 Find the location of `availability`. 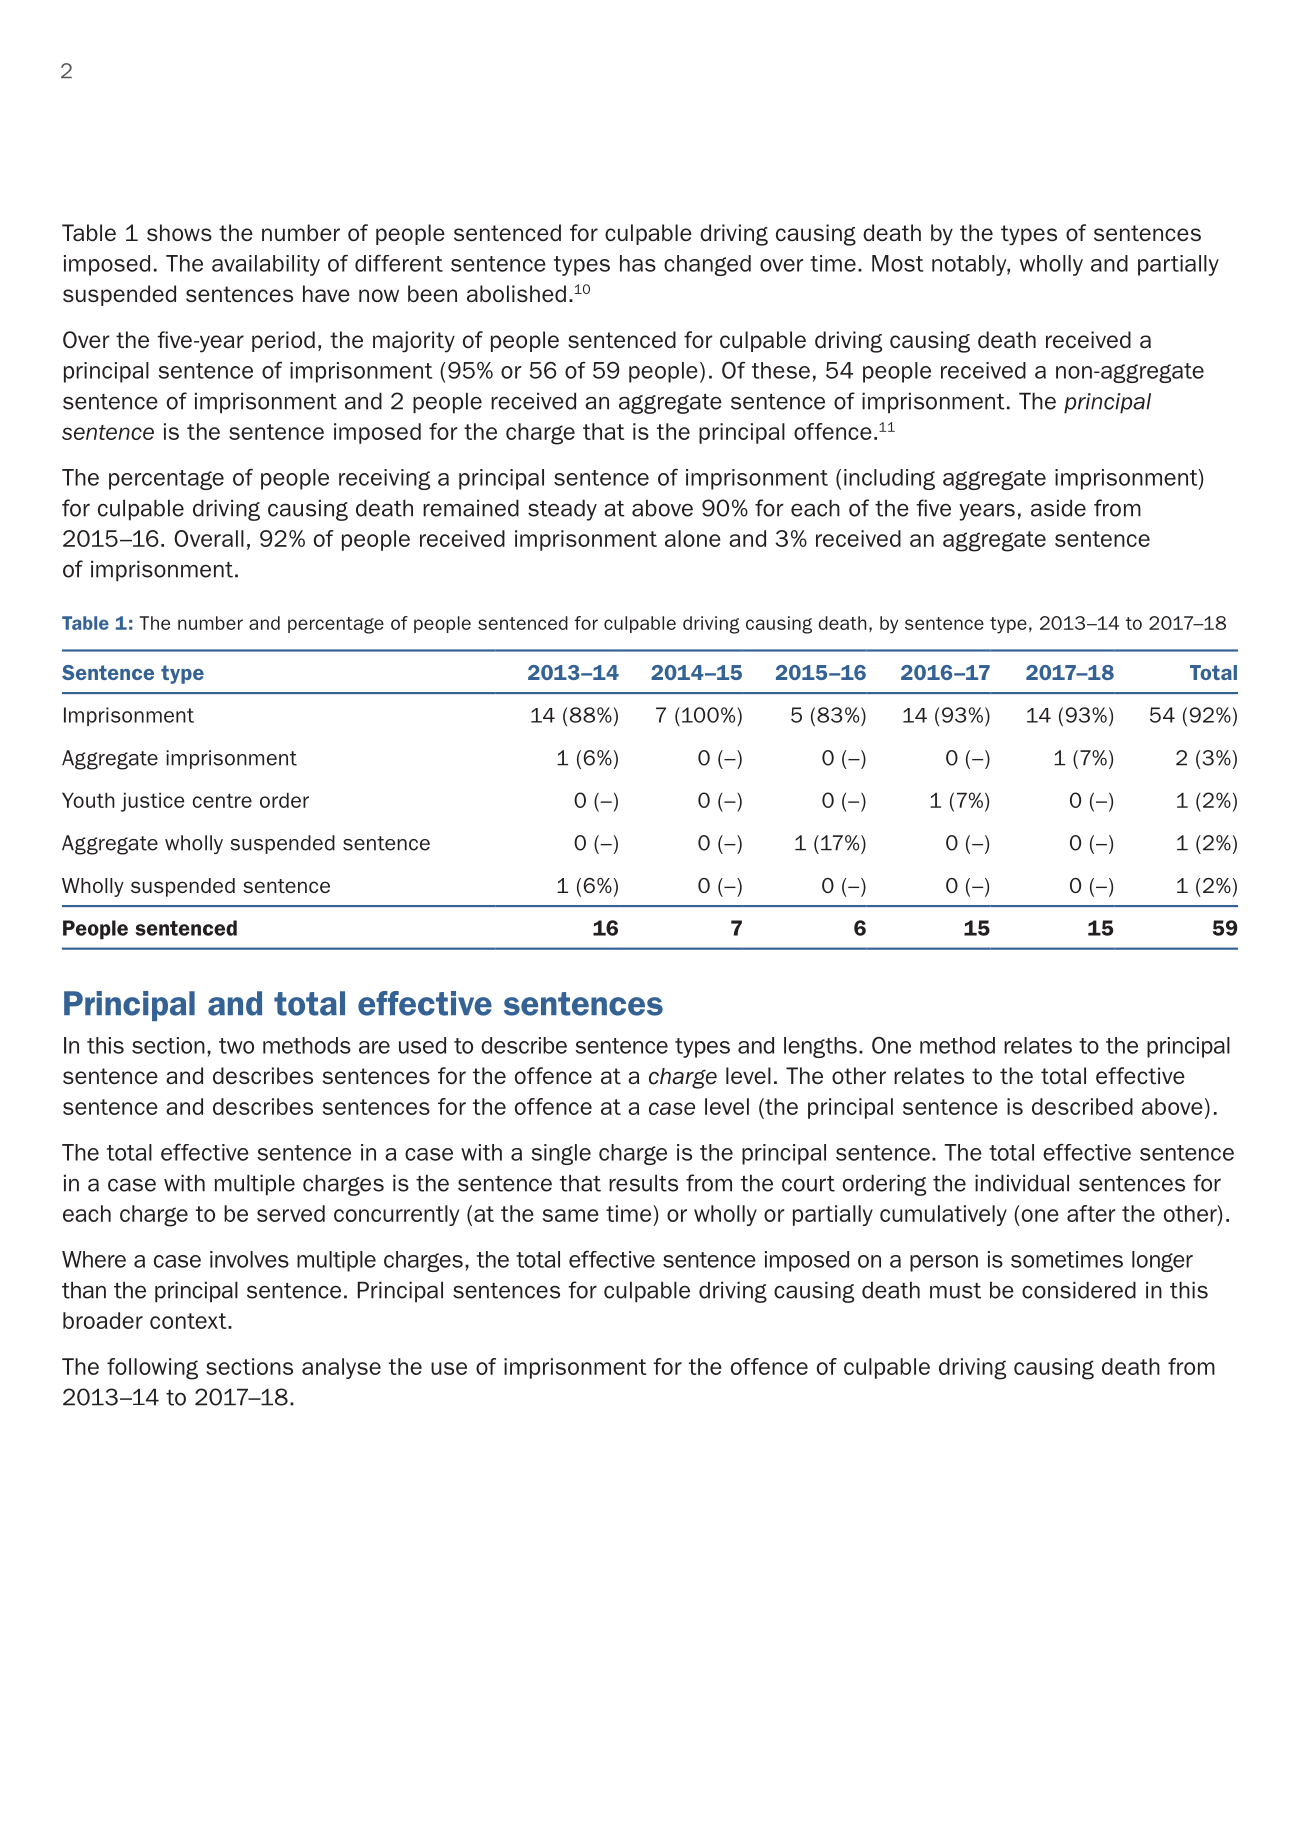

availability is located at coordinates (266, 265).
